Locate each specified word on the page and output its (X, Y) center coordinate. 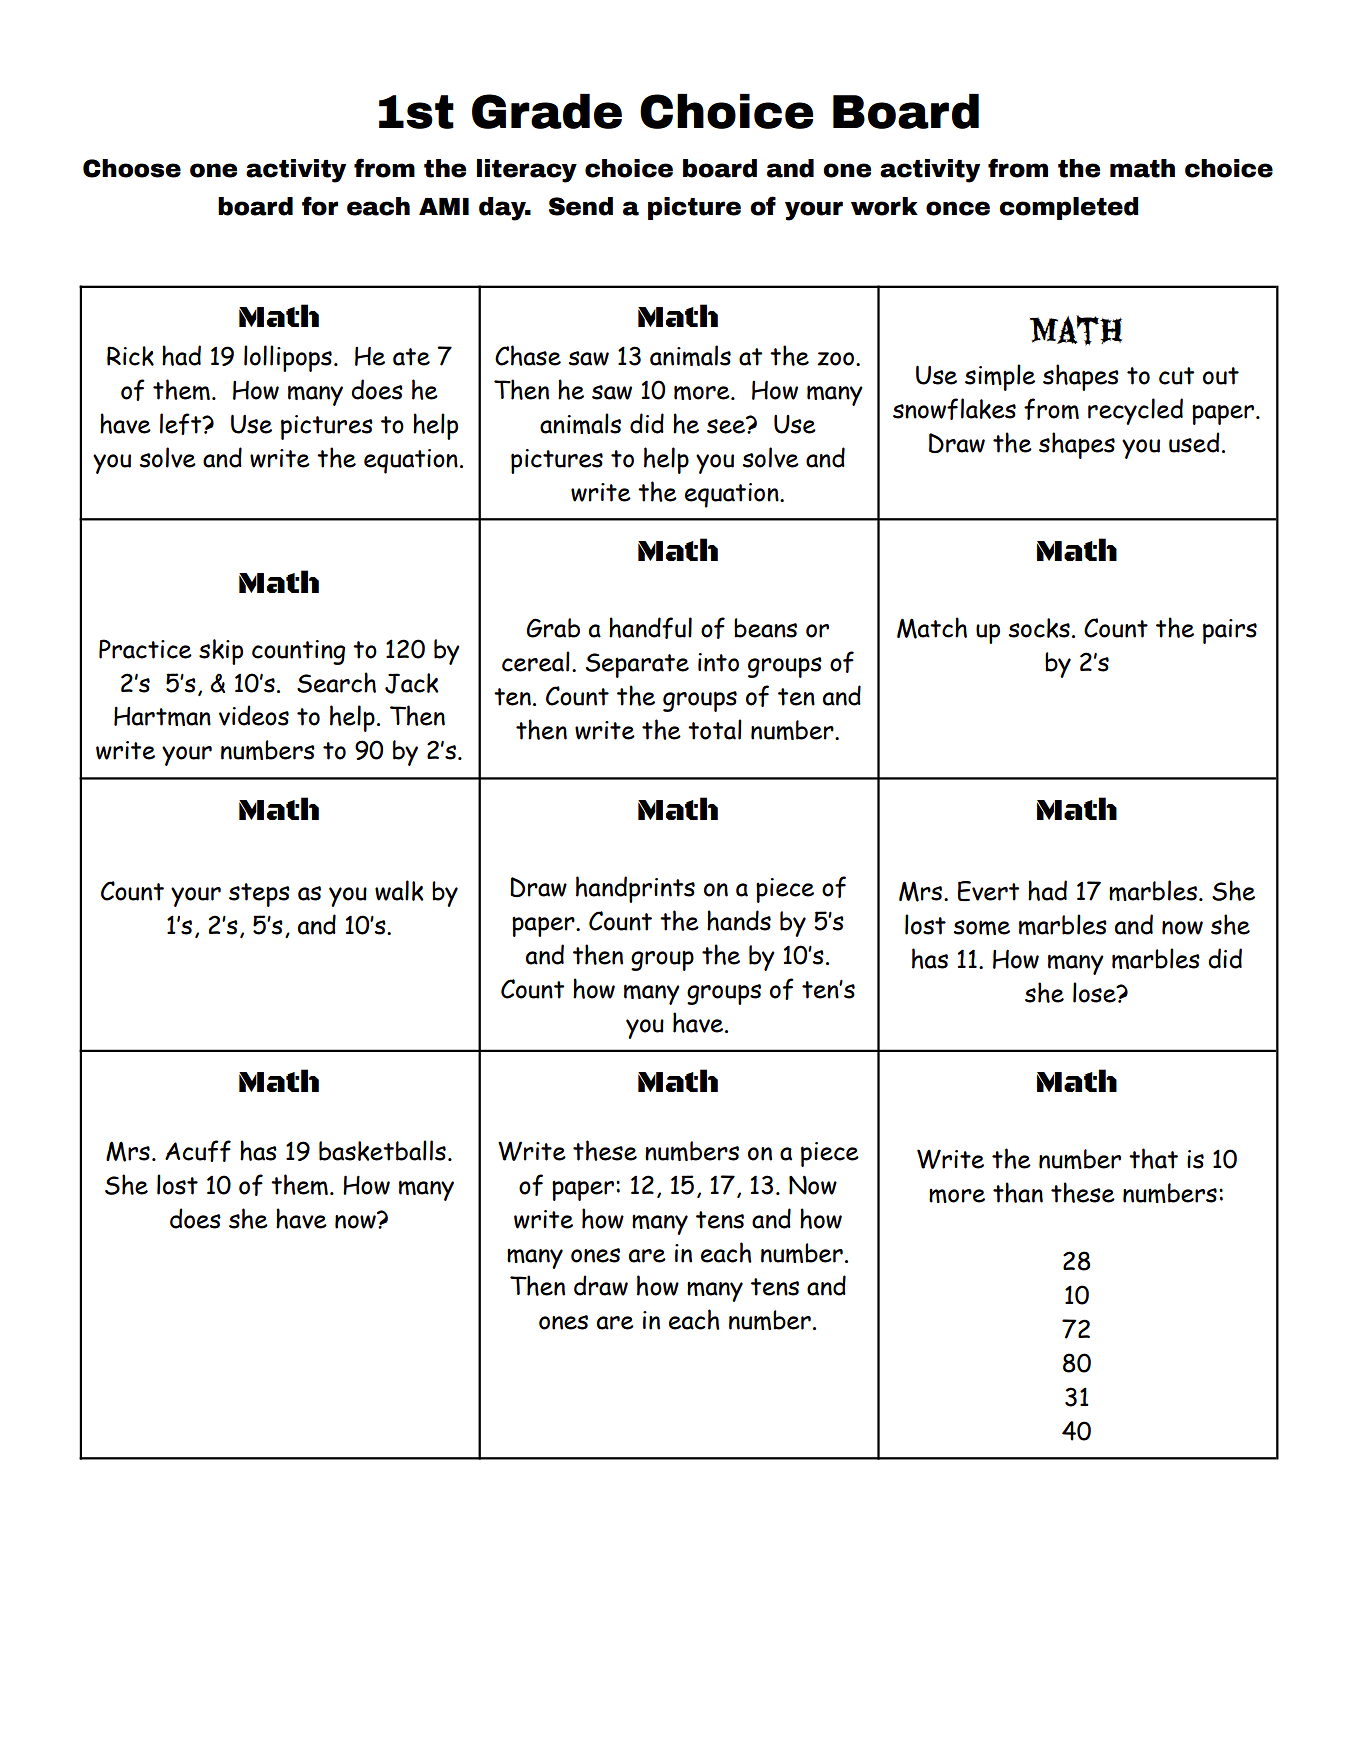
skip (221, 652)
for (320, 206)
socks (1039, 628)
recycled (1135, 411)
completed (1069, 208)
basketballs (382, 1150)
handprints (635, 889)
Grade (547, 111)
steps (259, 895)
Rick (130, 356)
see (727, 425)
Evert (988, 891)
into (718, 662)
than (1018, 1192)
